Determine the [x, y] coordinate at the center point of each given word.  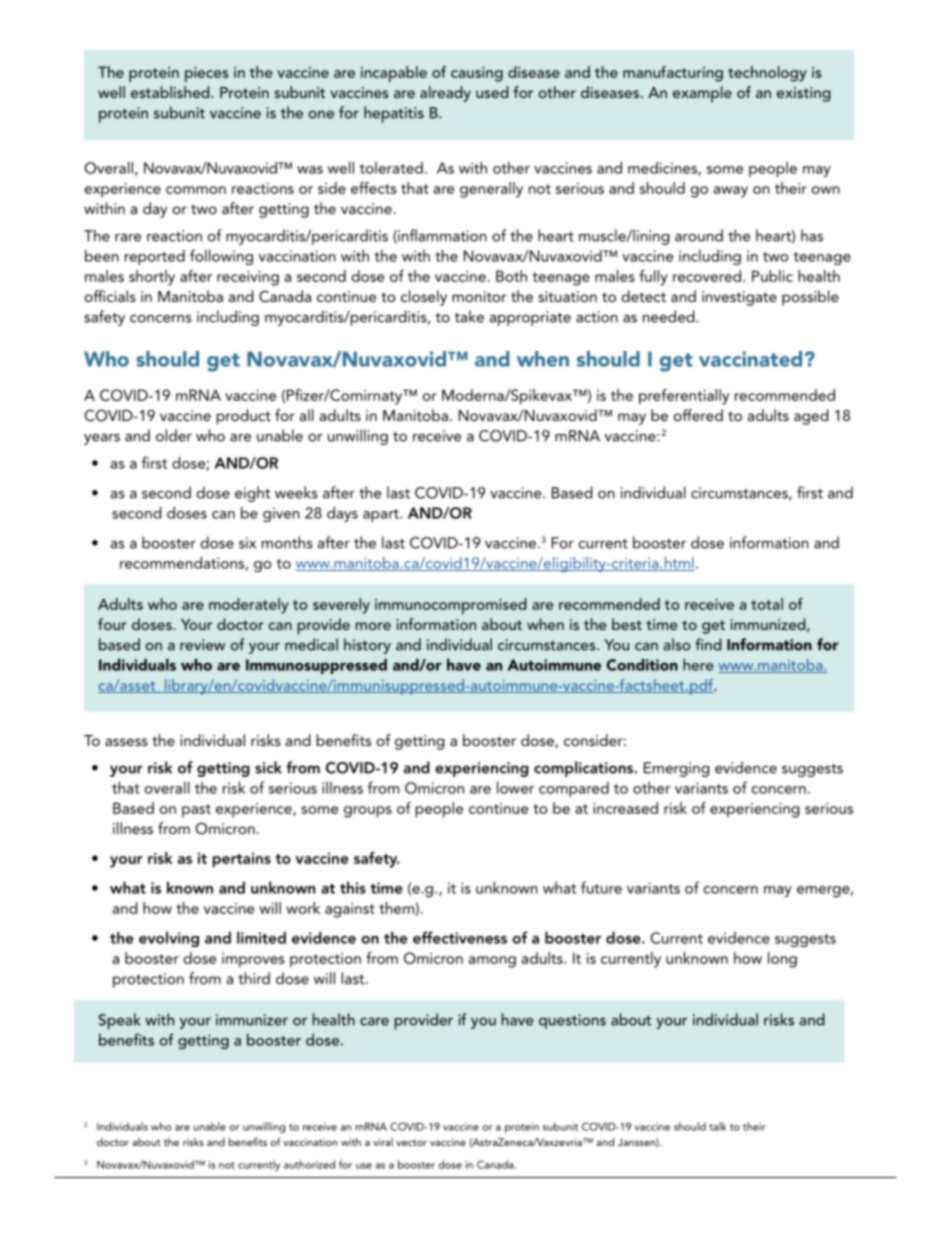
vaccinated [750, 359]
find [708, 644]
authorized [309, 1164]
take [469, 316]
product [244, 417]
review [202, 645]
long [782, 960]
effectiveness [460, 937]
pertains [242, 860]
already [445, 94]
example [702, 94]
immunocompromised [450, 606]
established [171, 92]
